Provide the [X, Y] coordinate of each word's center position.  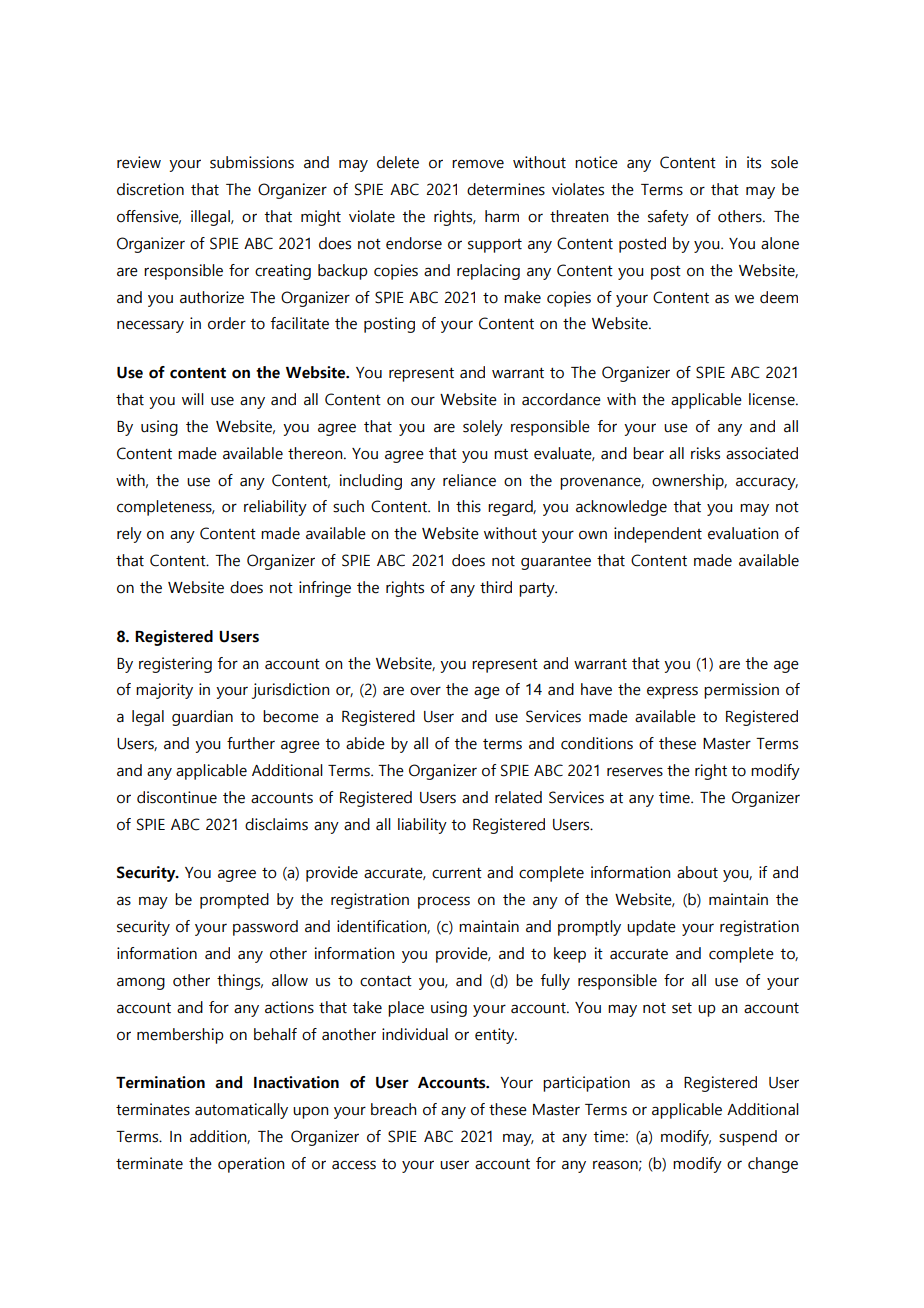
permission [741, 691]
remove [478, 164]
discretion [150, 189]
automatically [241, 1111]
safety [668, 218]
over [425, 691]
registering [175, 665]
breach [393, 1109]
